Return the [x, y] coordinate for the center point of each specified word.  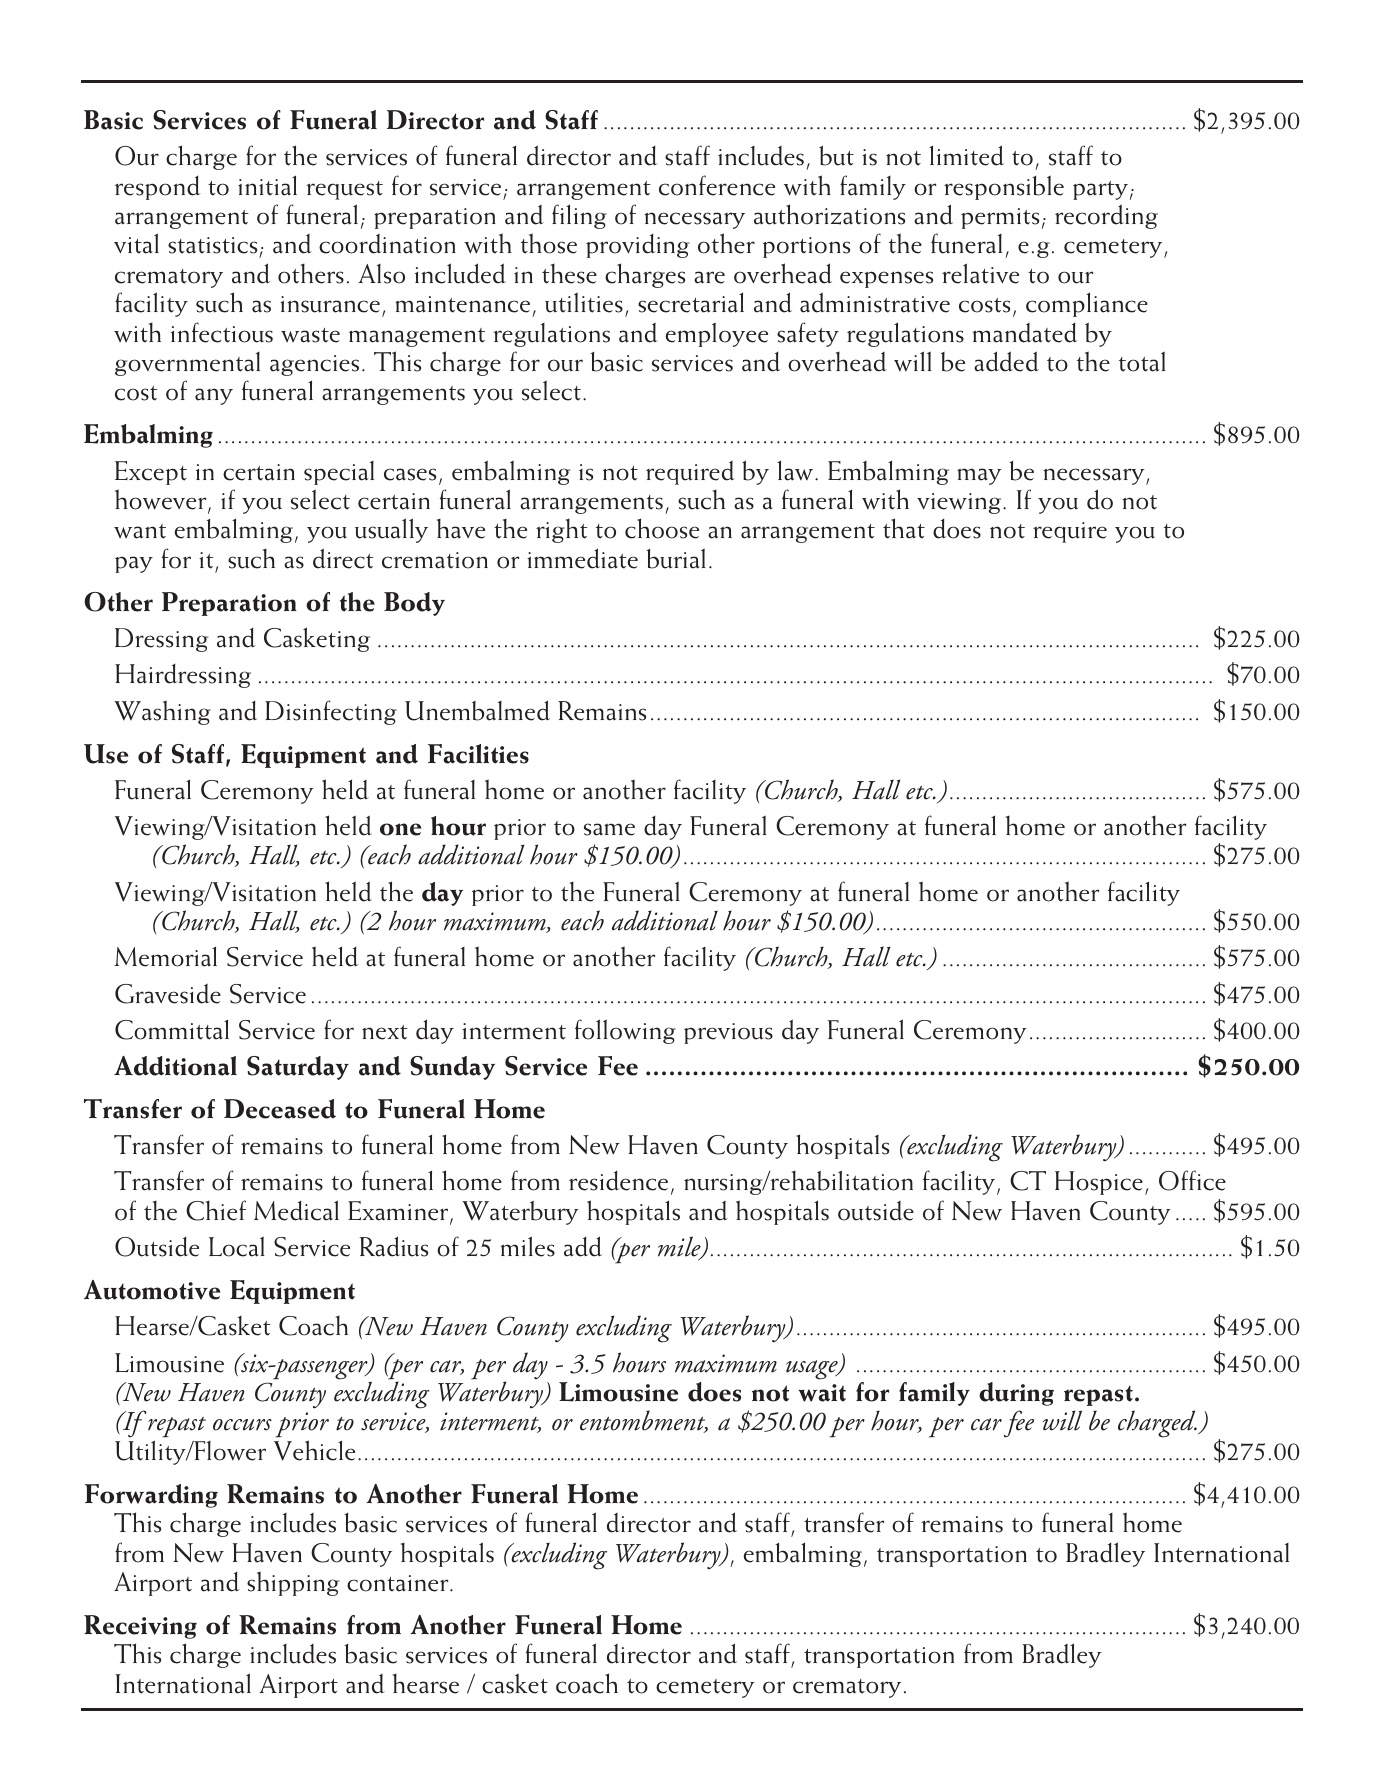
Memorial [166, 956]
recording [1106, 216]
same [609, 829]
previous [728, 1033]
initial [267, 185]
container [399, 1583]
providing [637, 246]
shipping [293, 1583]
